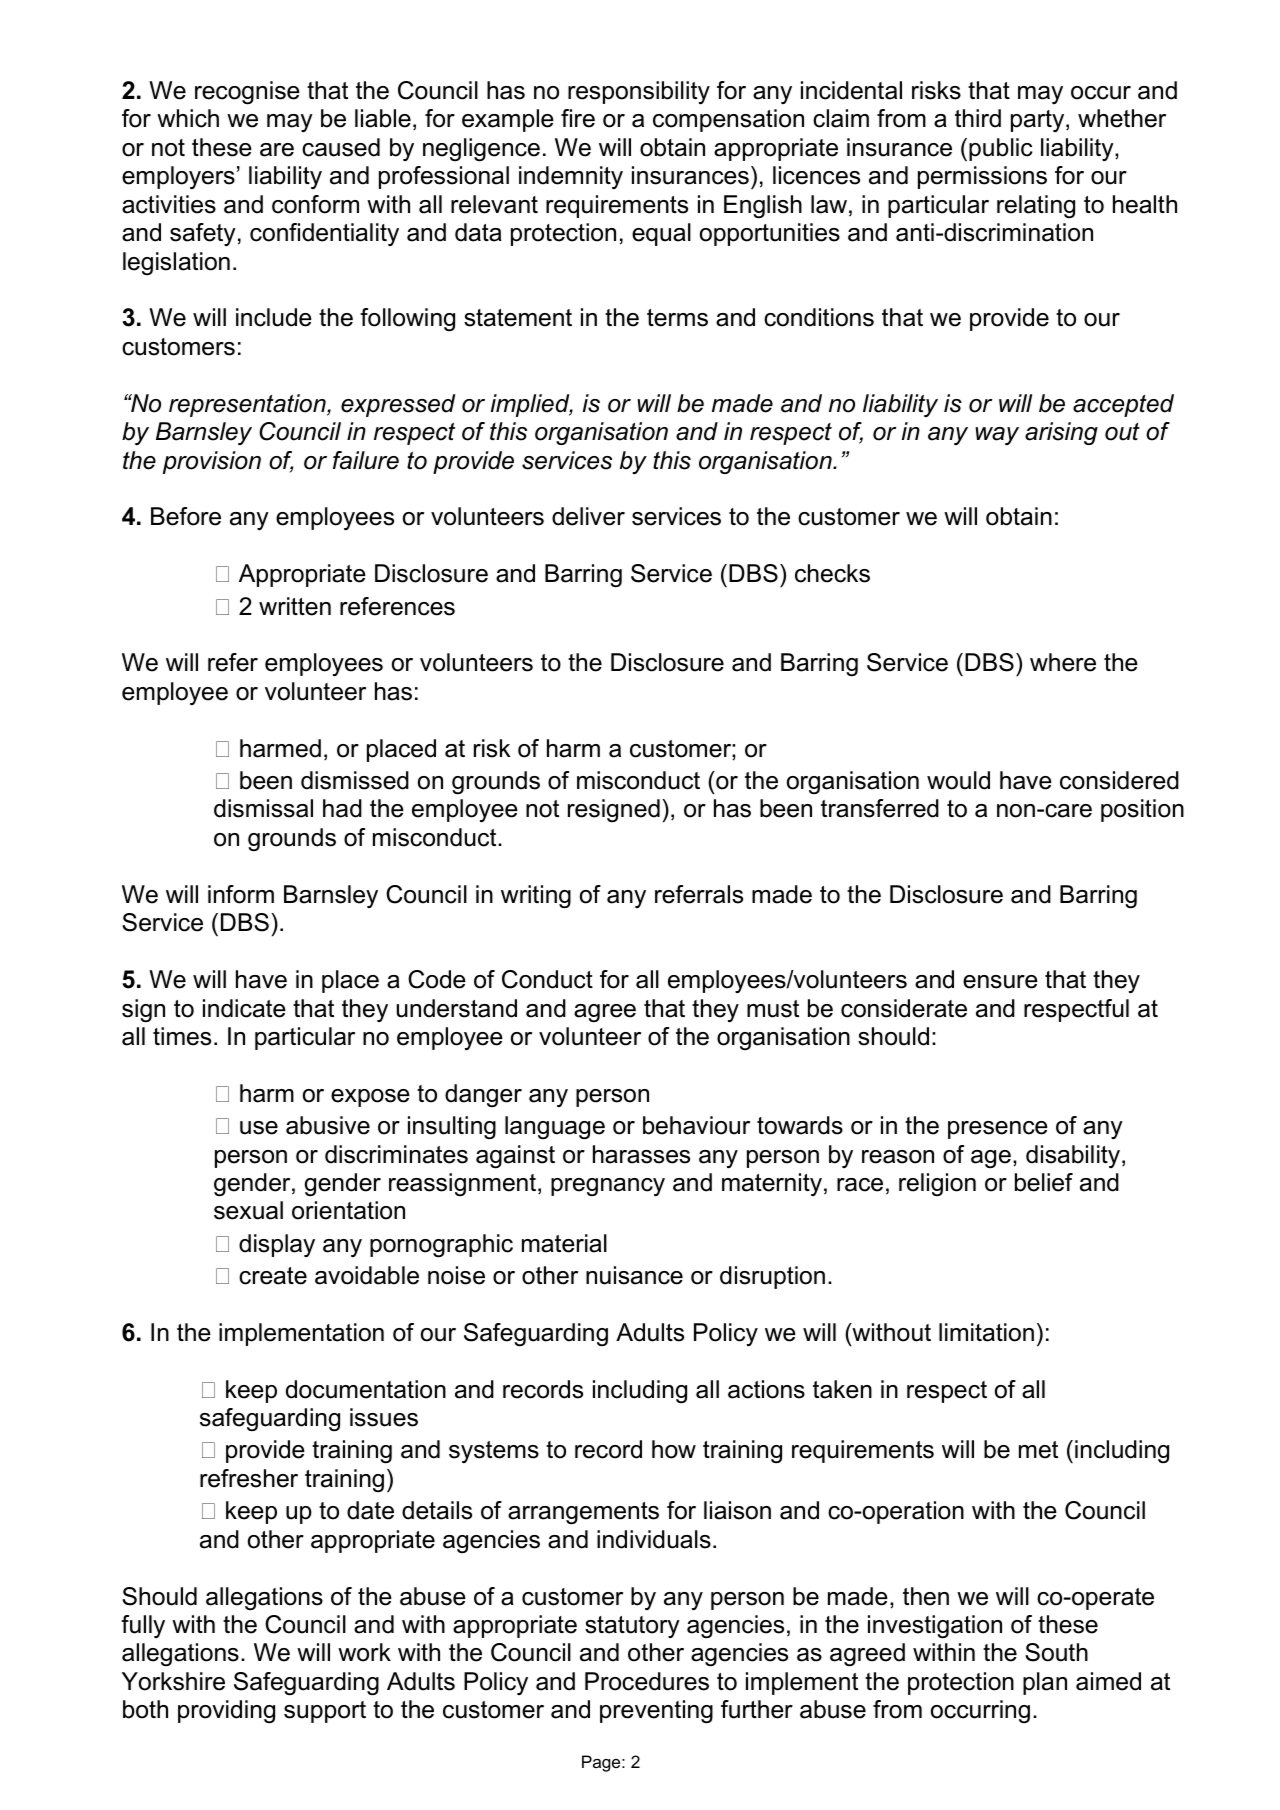 The height and width of the screenshot is (1810, 1280). What do you see at coordinates (641, 1154) in the screenshot?
I see `harasses` at bounding box center [641, 1154].
